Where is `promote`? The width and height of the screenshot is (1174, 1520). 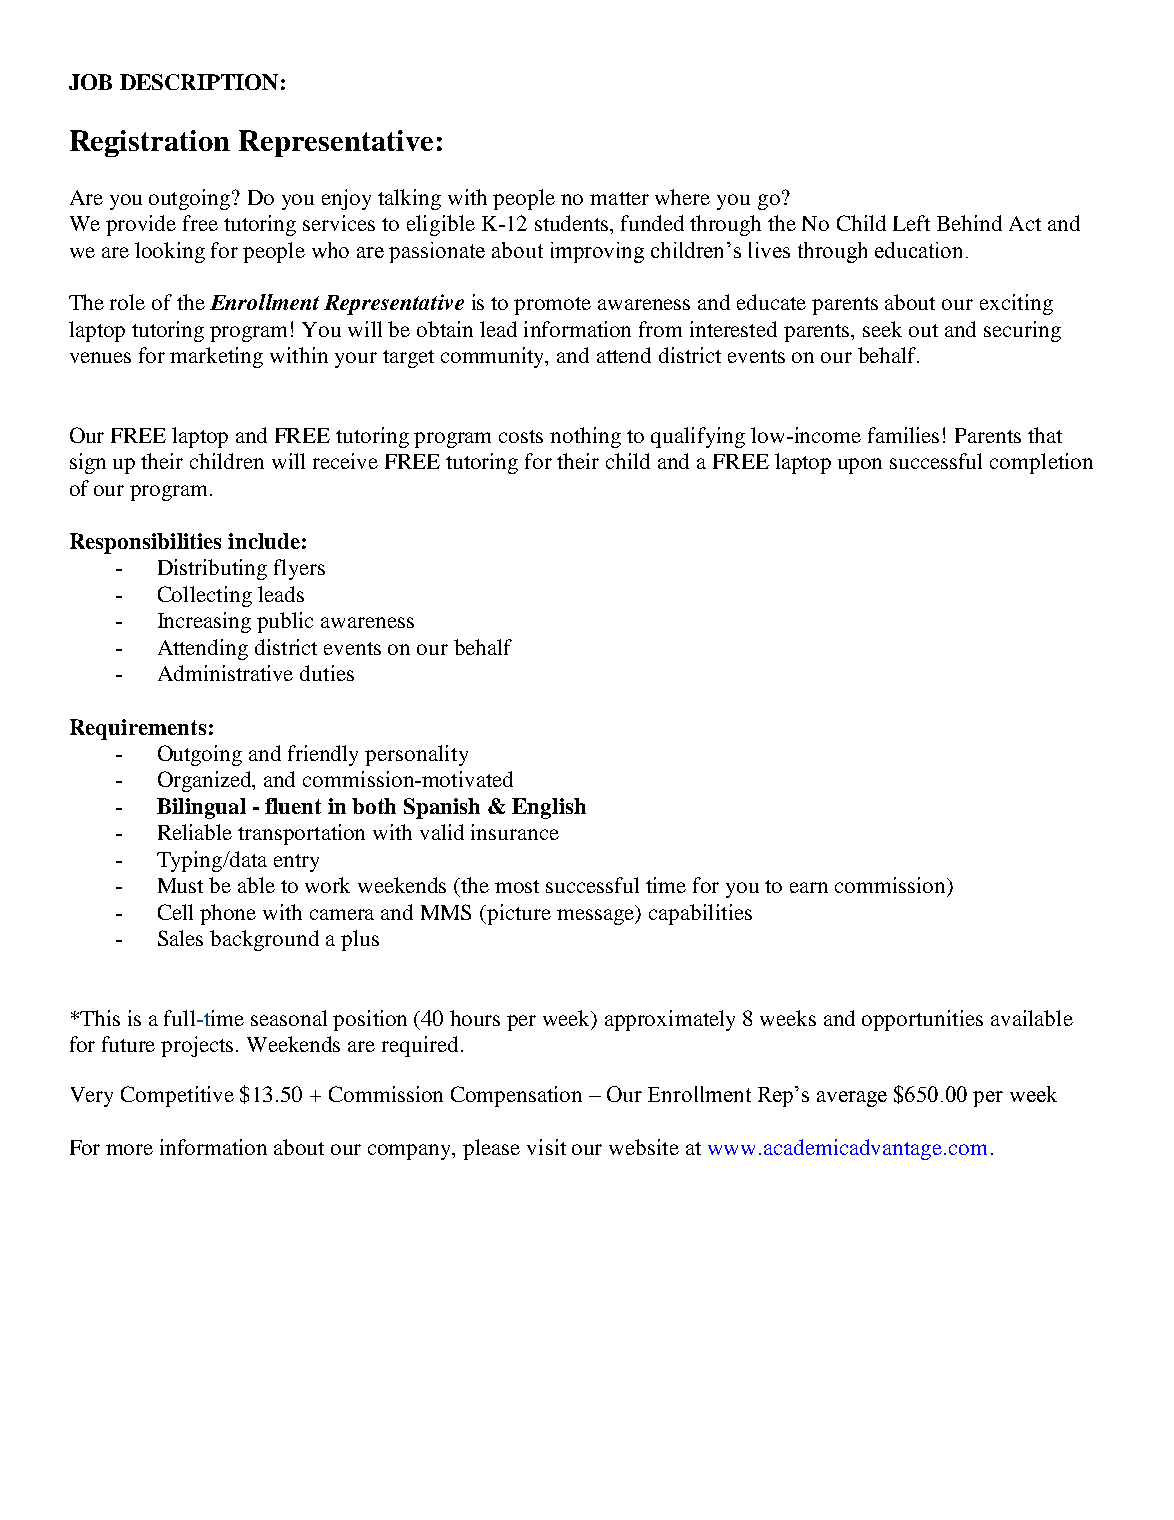 promote is located at coordinates (552, 306).
